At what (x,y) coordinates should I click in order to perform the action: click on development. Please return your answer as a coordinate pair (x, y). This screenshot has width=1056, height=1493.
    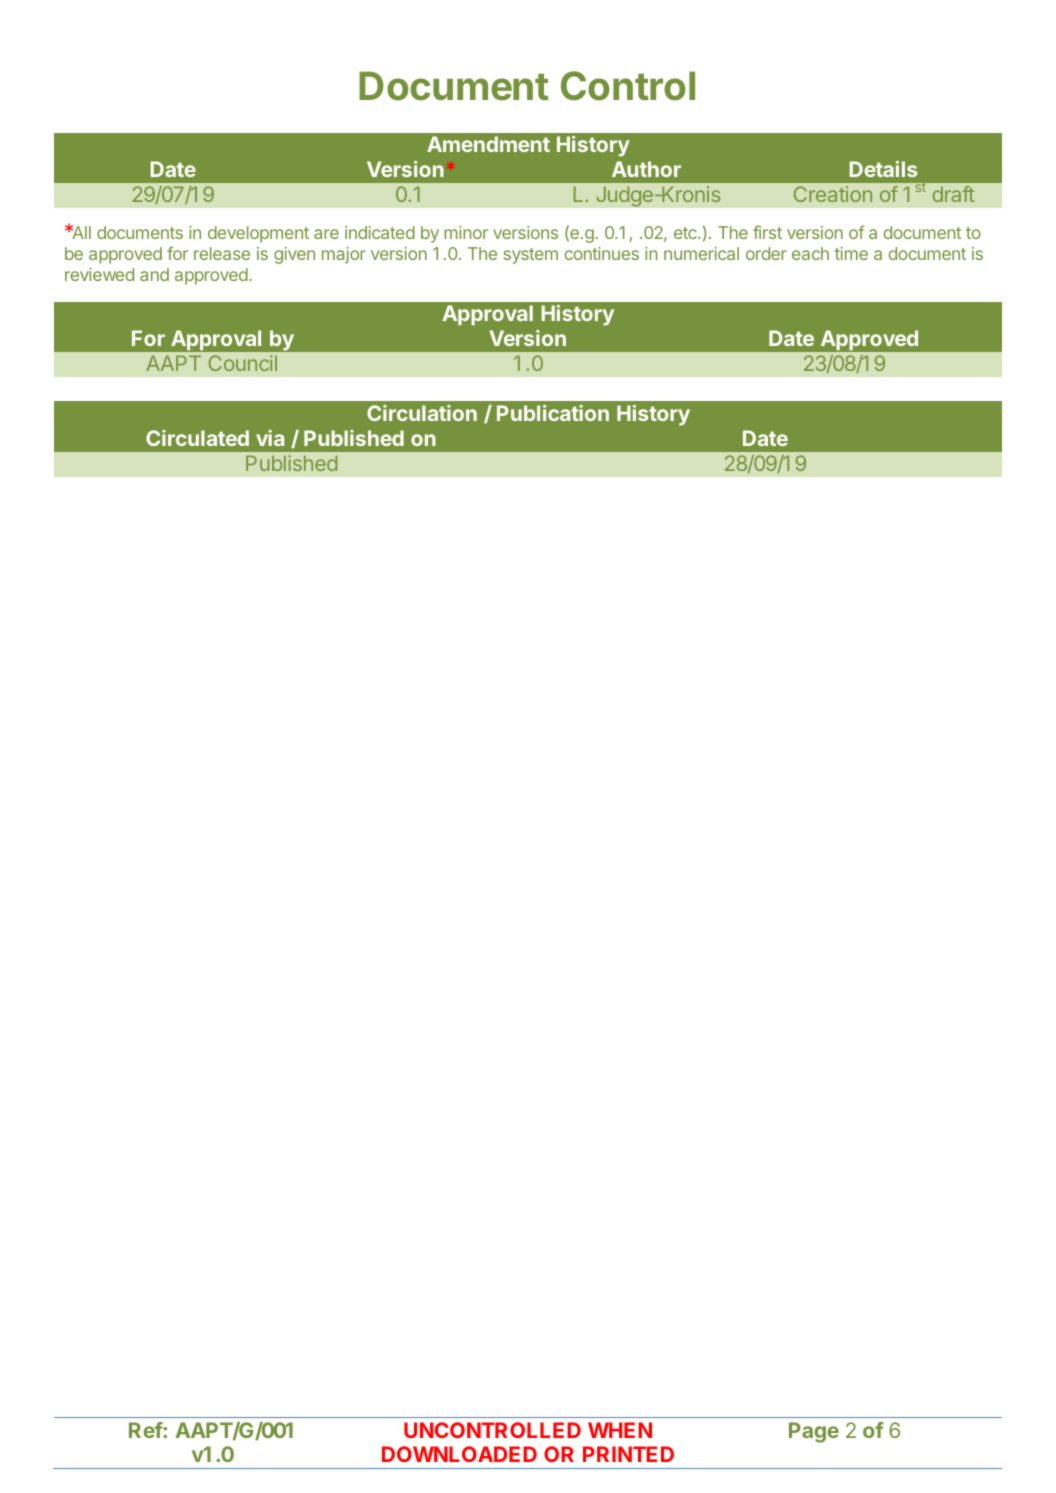
    Looking at the image, I should click on (258, 234).
